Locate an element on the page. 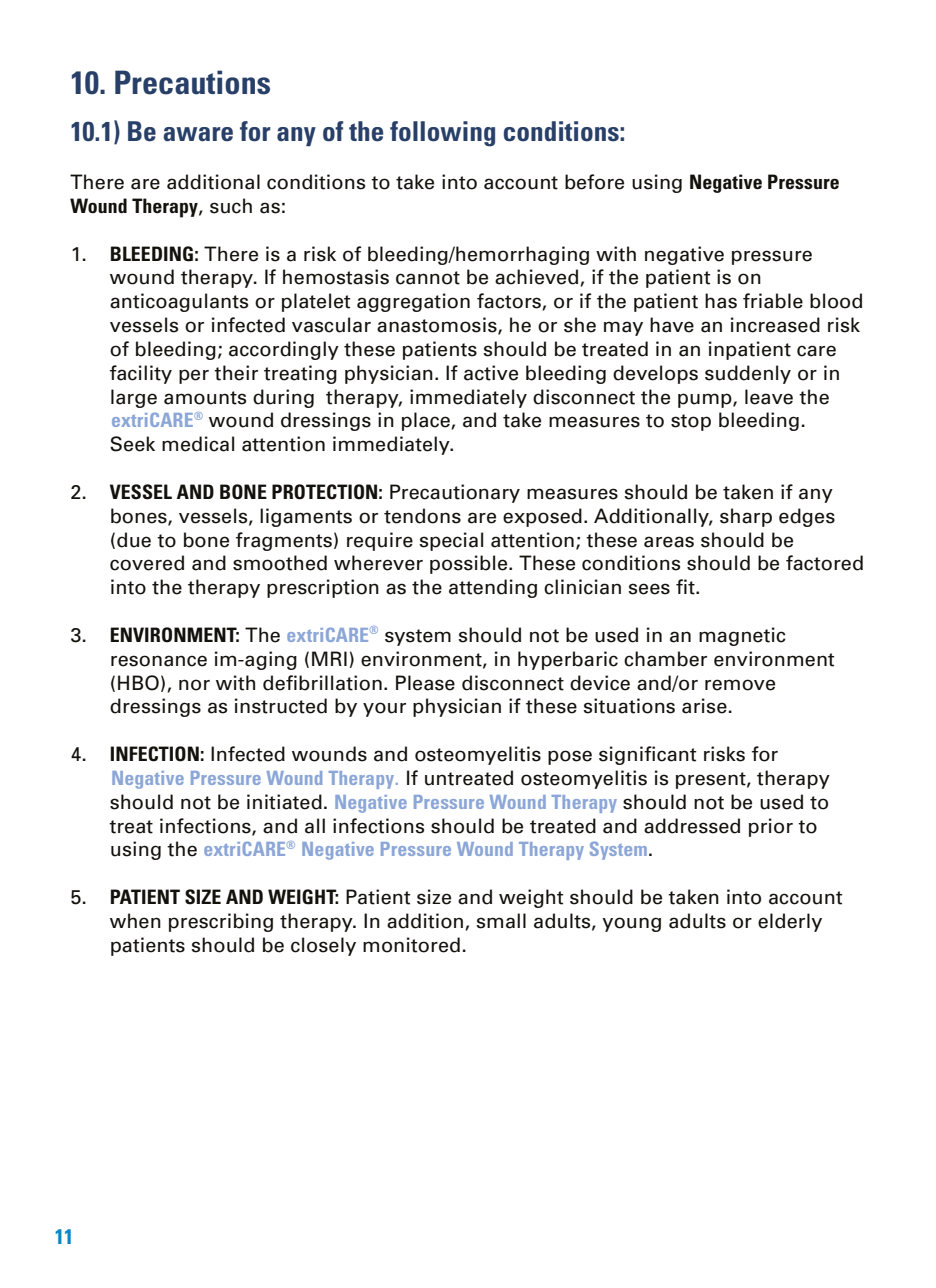 This image has height=1288, width=936. prescribing is located at coordinates (221, 922).
